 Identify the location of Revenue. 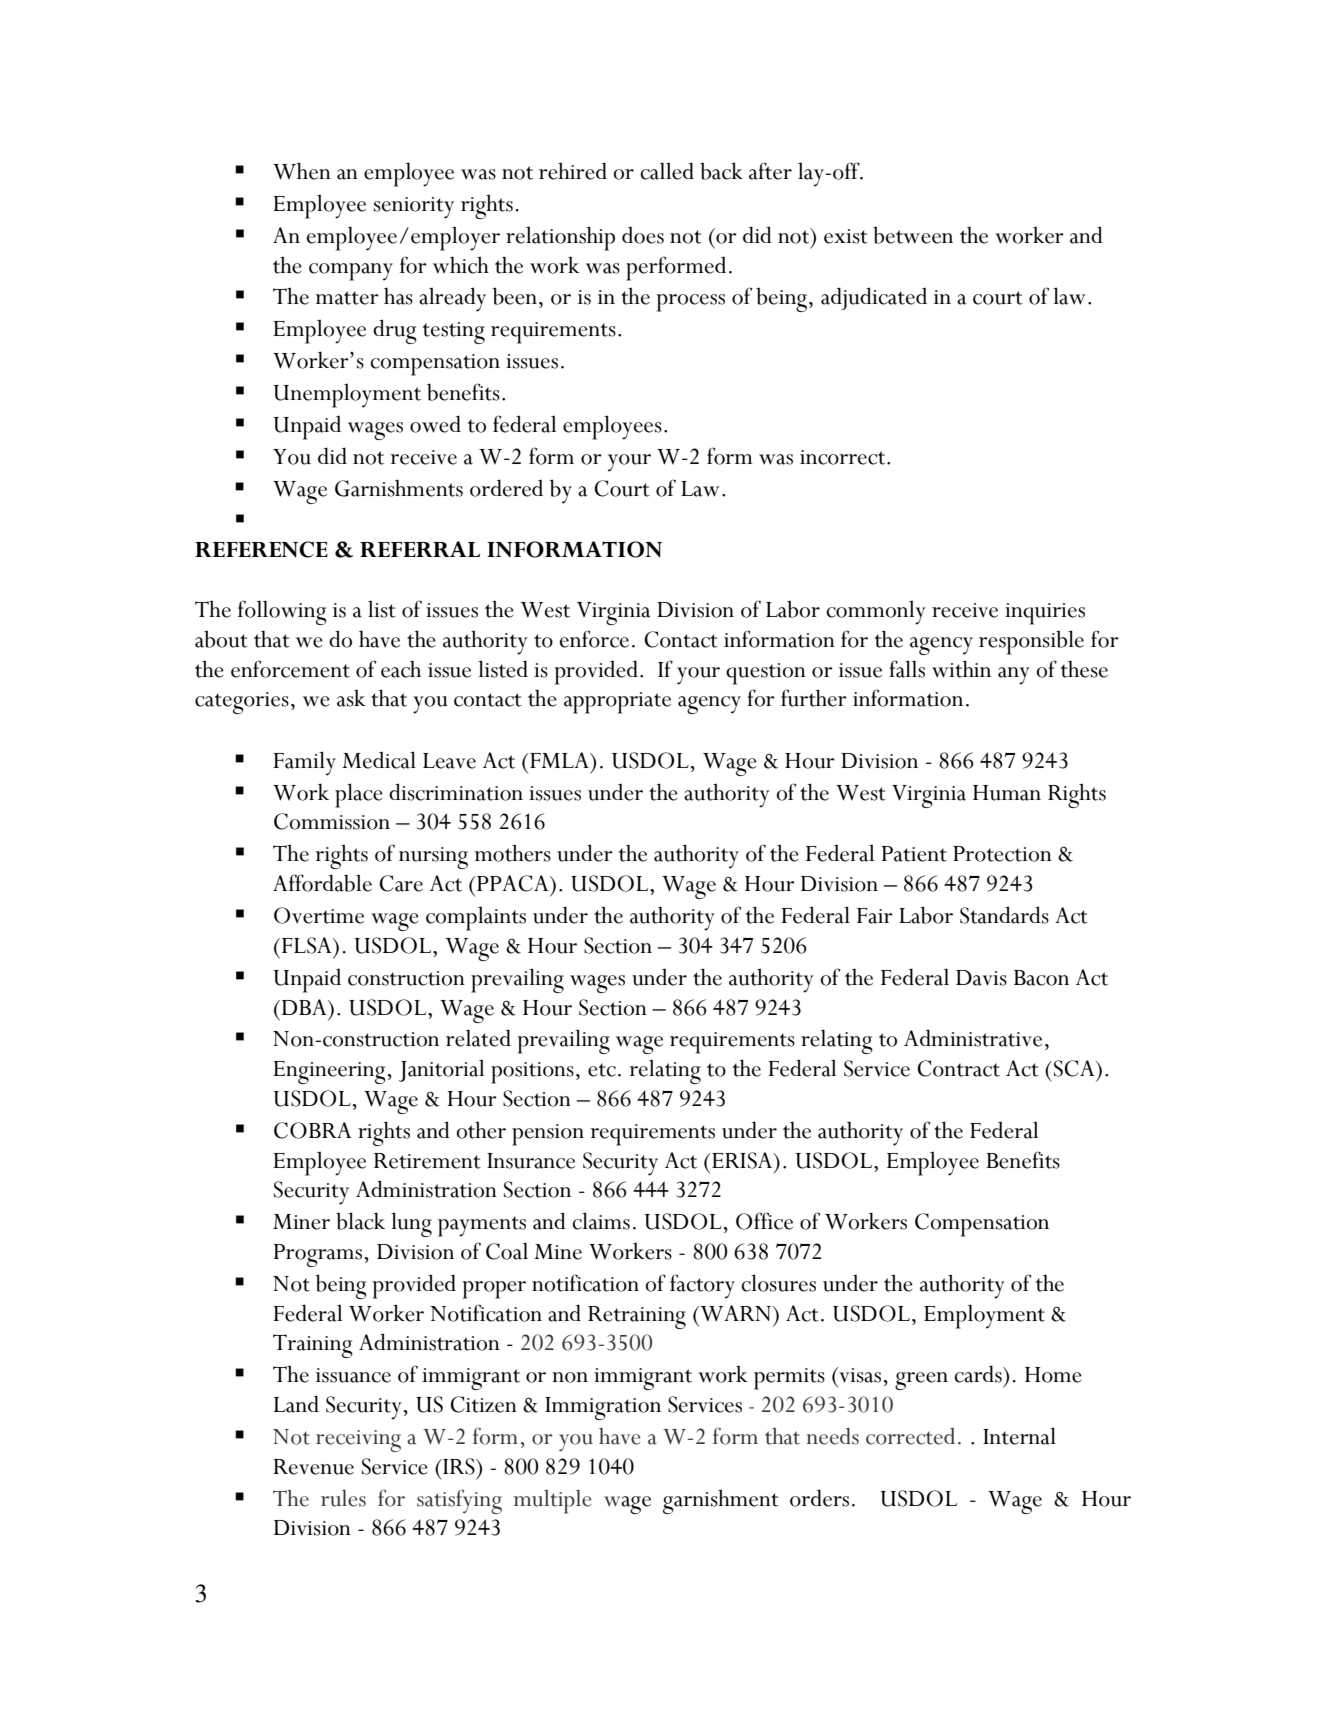
(313, 1467).
